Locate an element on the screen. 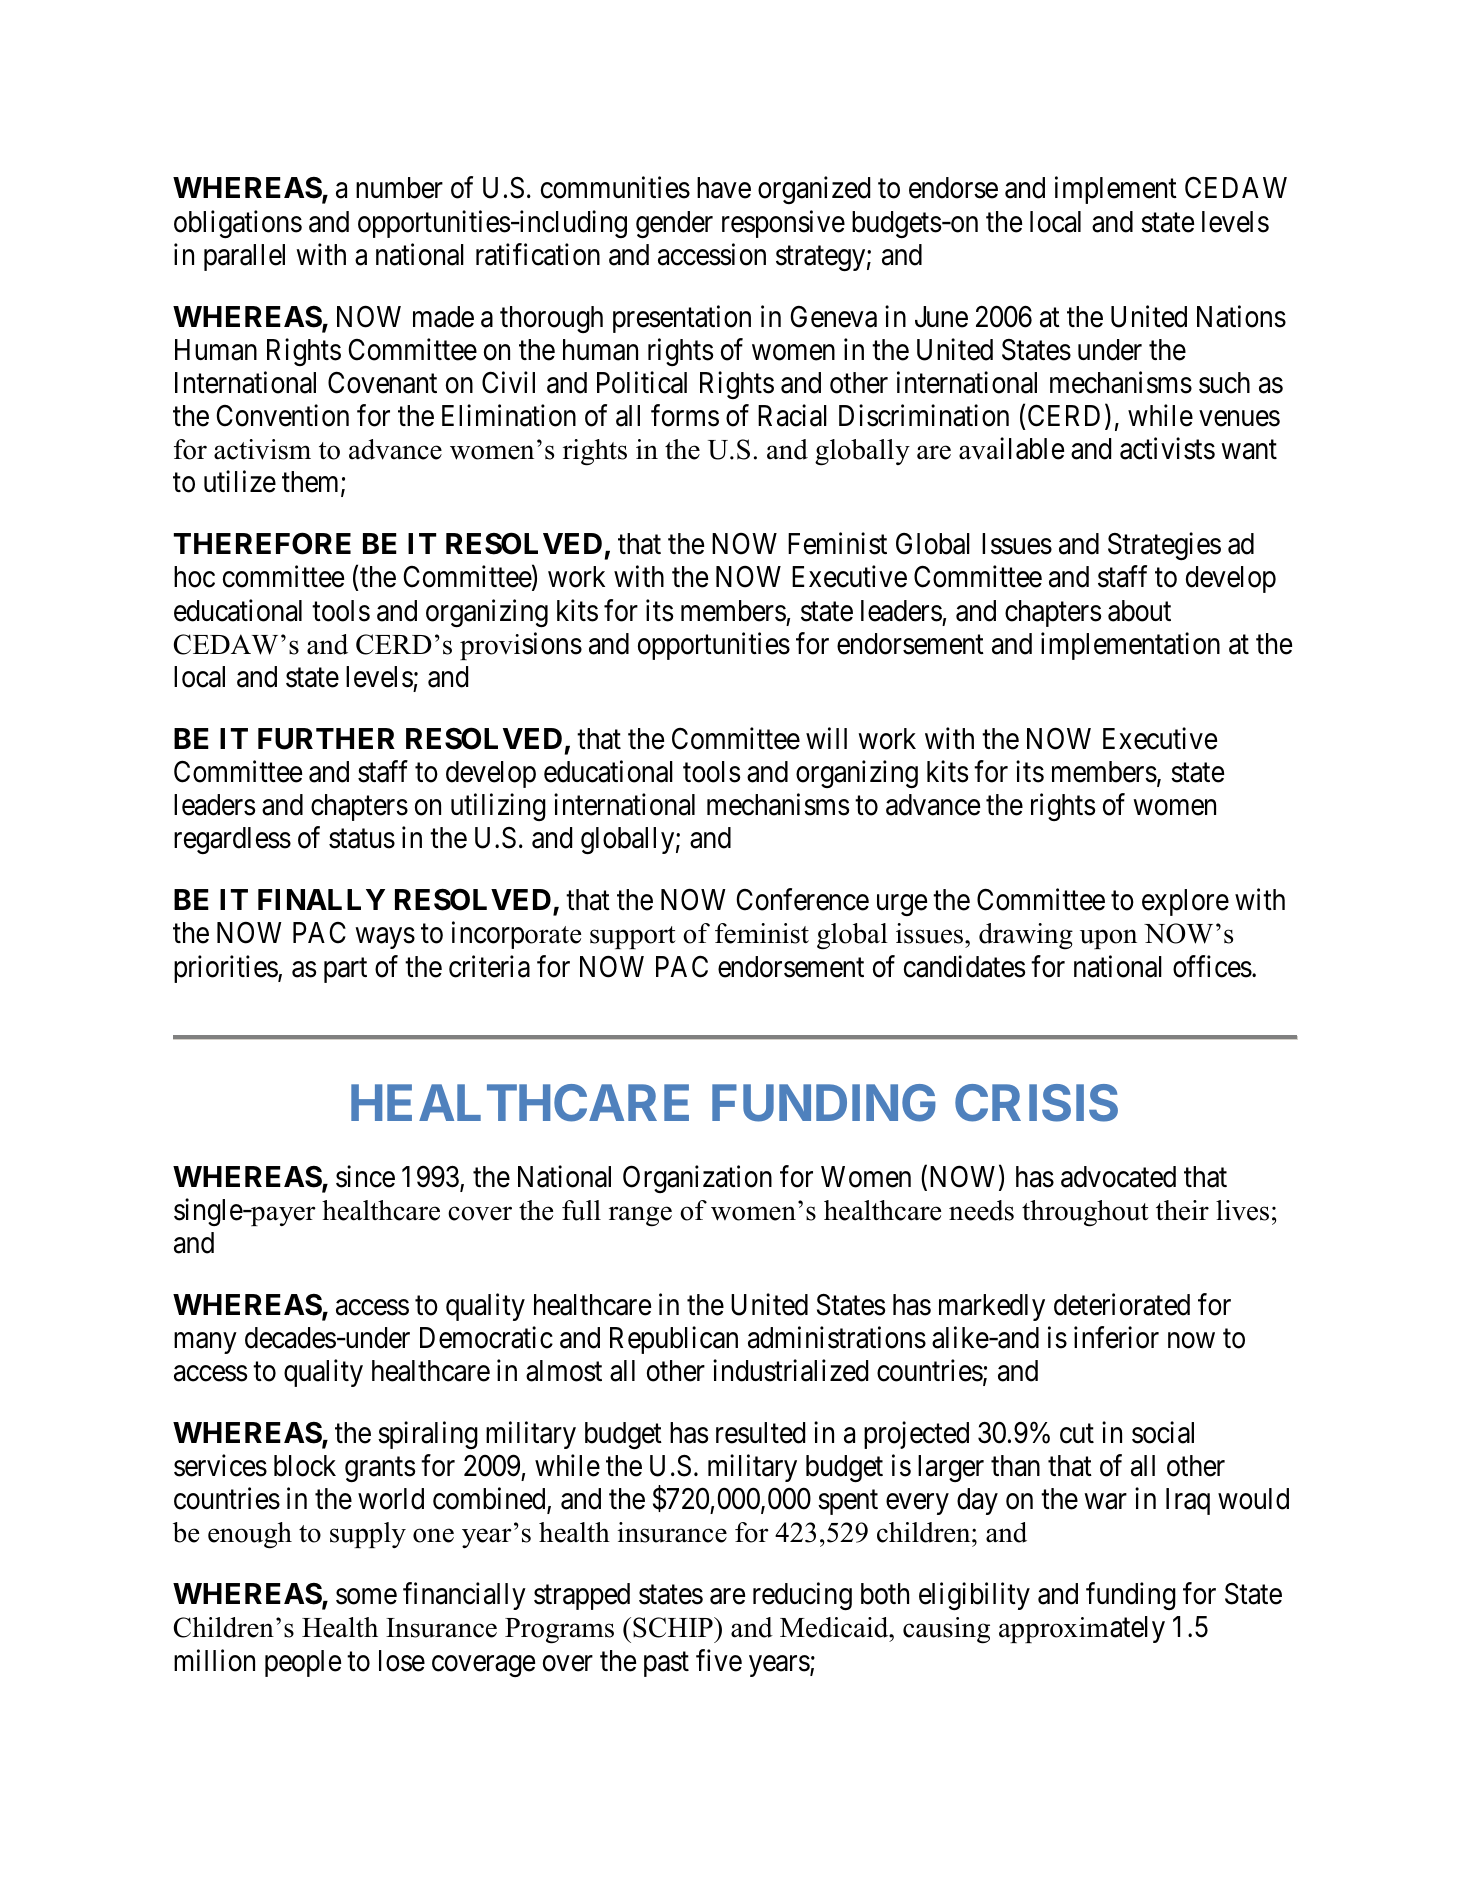 The width and height of the screenshot is (1470, 1902). Organization is located at coordinates (697, 1179).
